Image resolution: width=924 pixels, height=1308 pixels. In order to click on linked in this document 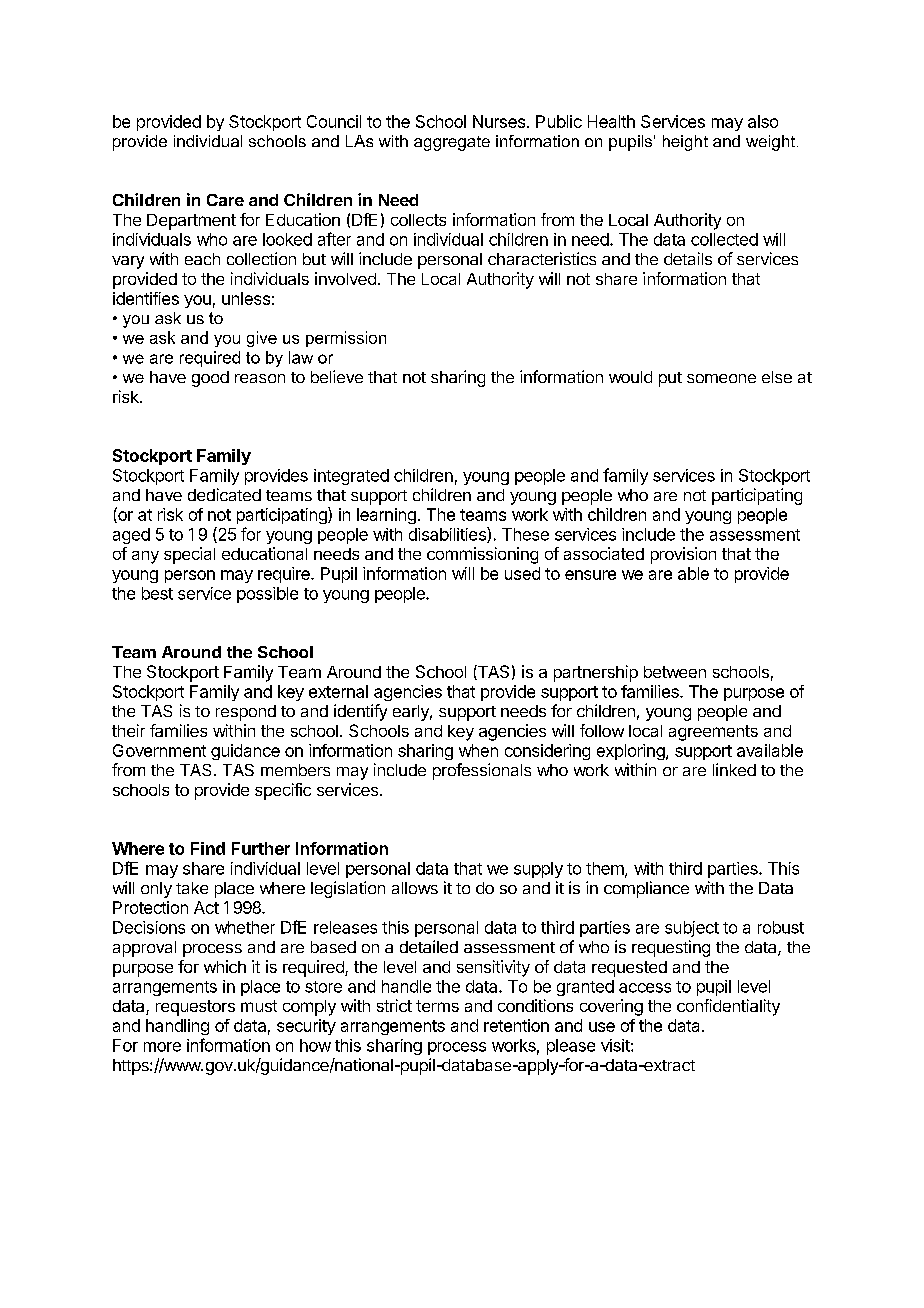, I will do `click(734, 769)`.
